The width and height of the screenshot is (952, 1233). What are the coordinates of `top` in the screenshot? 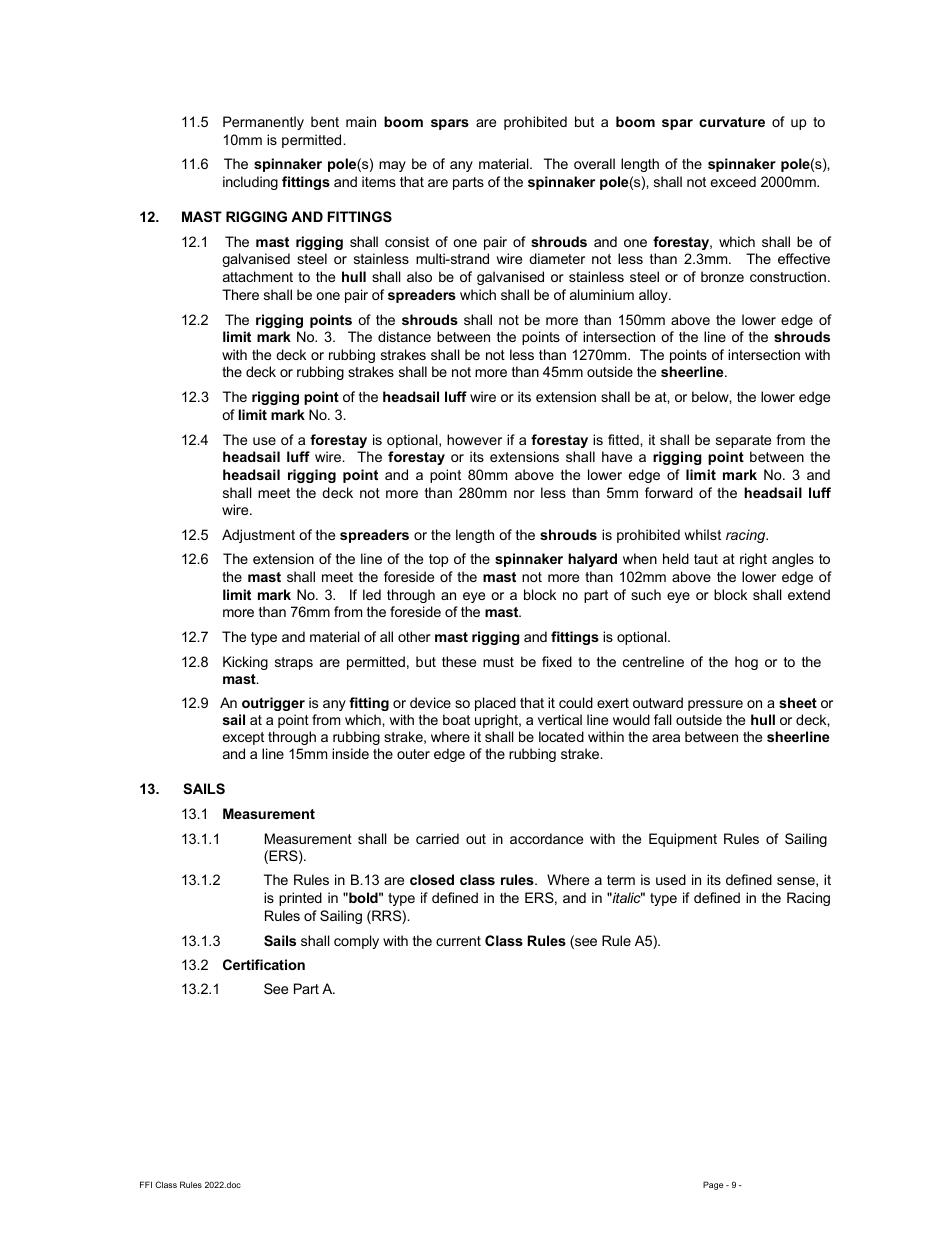 It's located at (439, 560).
